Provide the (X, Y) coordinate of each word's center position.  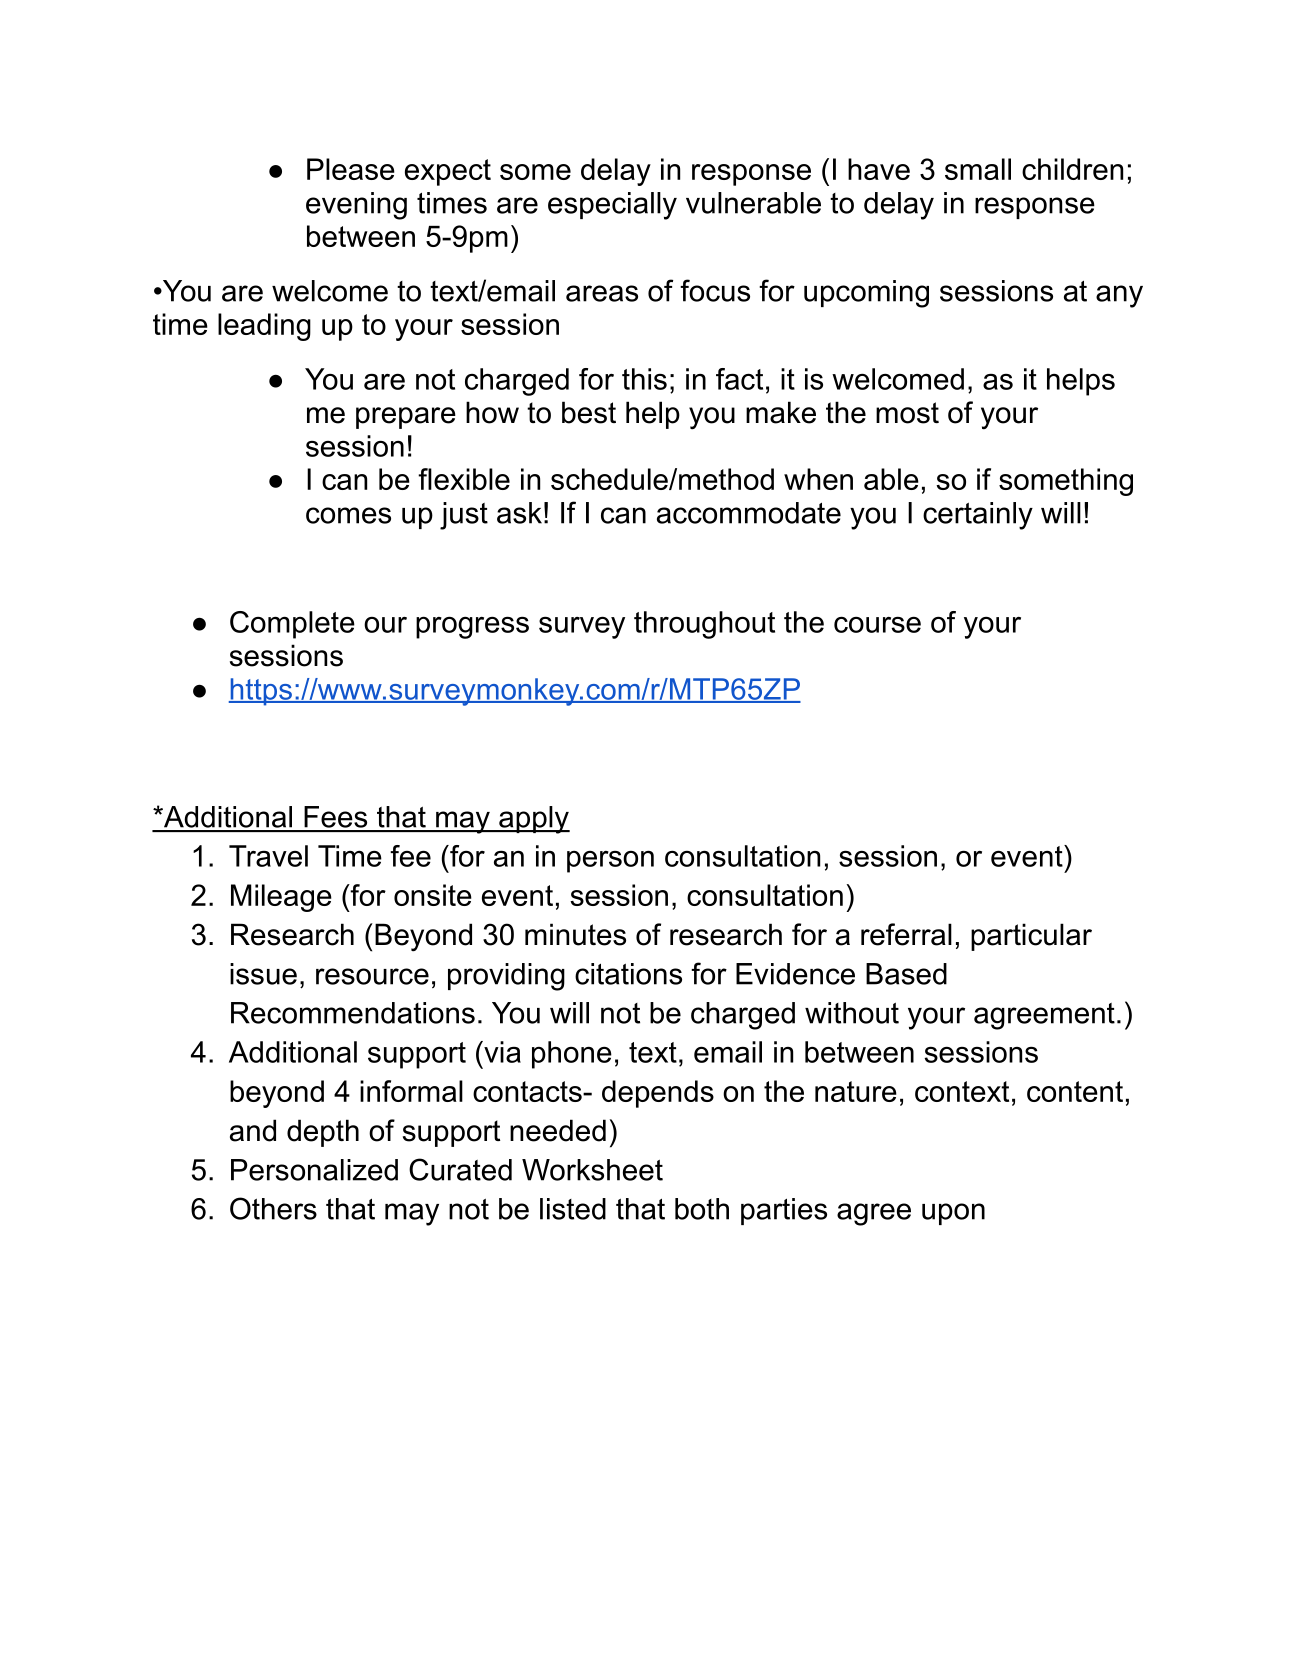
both (702, 1209)
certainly (978, 516)
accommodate (749, 513)
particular (1031, 937)
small (978, 169)
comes (348, 515)
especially (612, 206)
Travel (268, 856)
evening (356, 206)
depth (323, 1133)
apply (533, 820)
